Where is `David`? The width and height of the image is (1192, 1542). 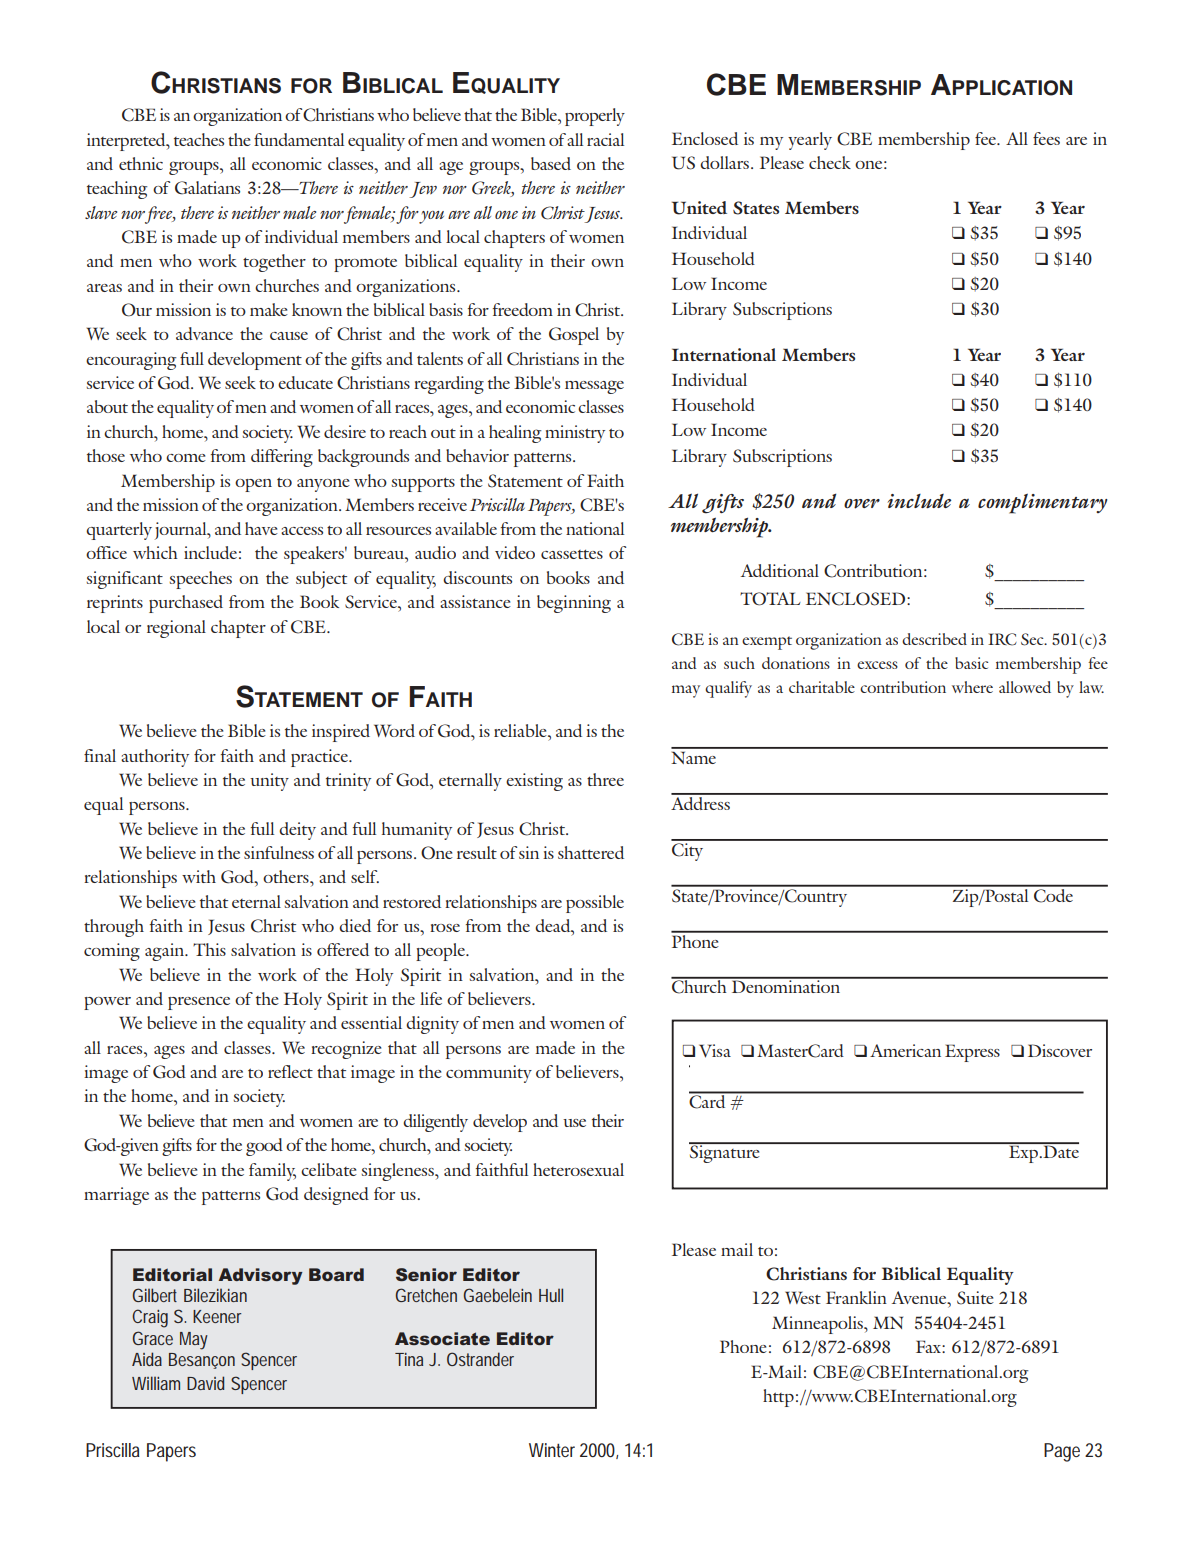
David is located at coordinates (205, 1383).
